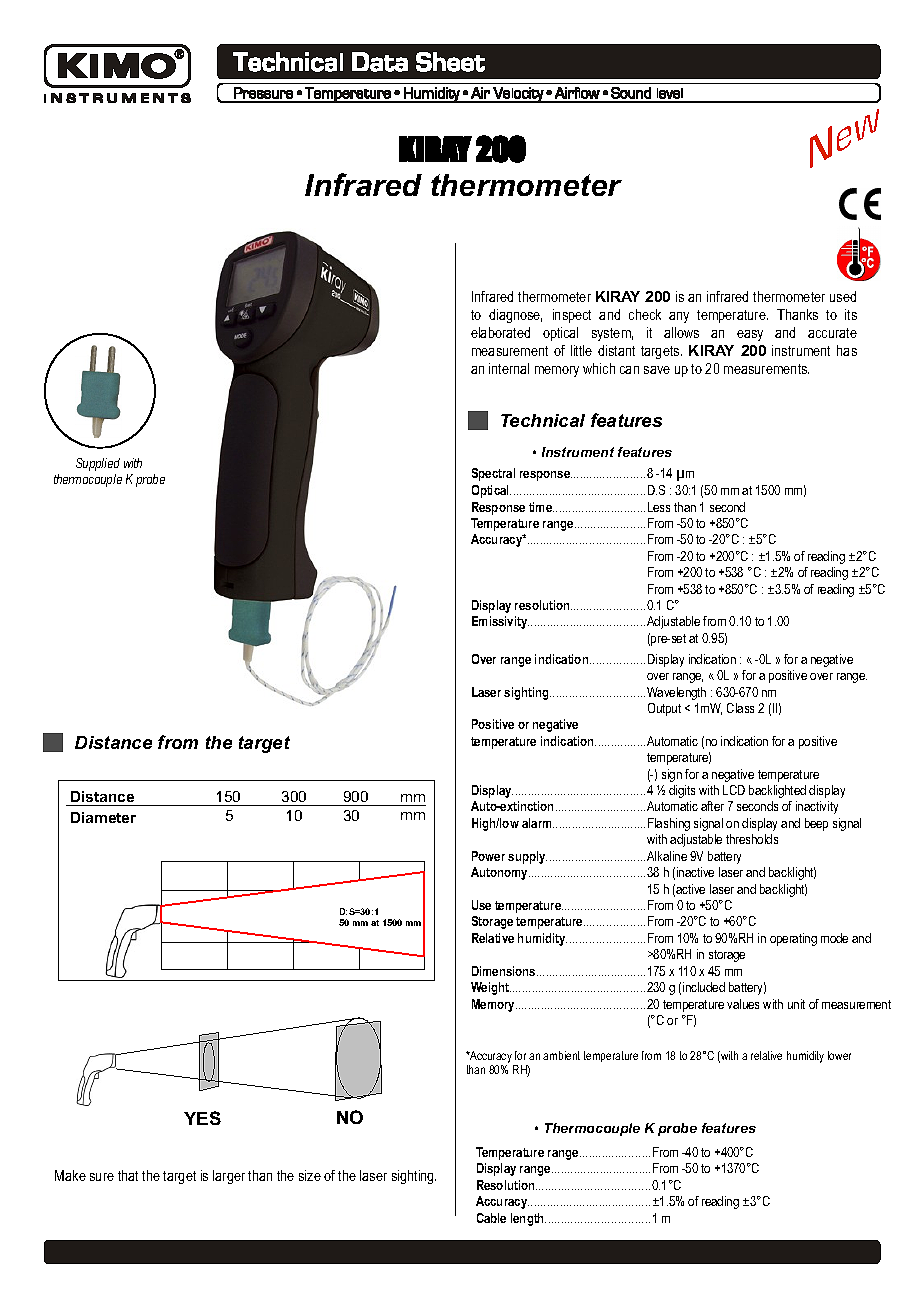  What do you see at coordinates (98, 464) in the screenshot?
I see `Supplied` at bounding box center [98, 464].
